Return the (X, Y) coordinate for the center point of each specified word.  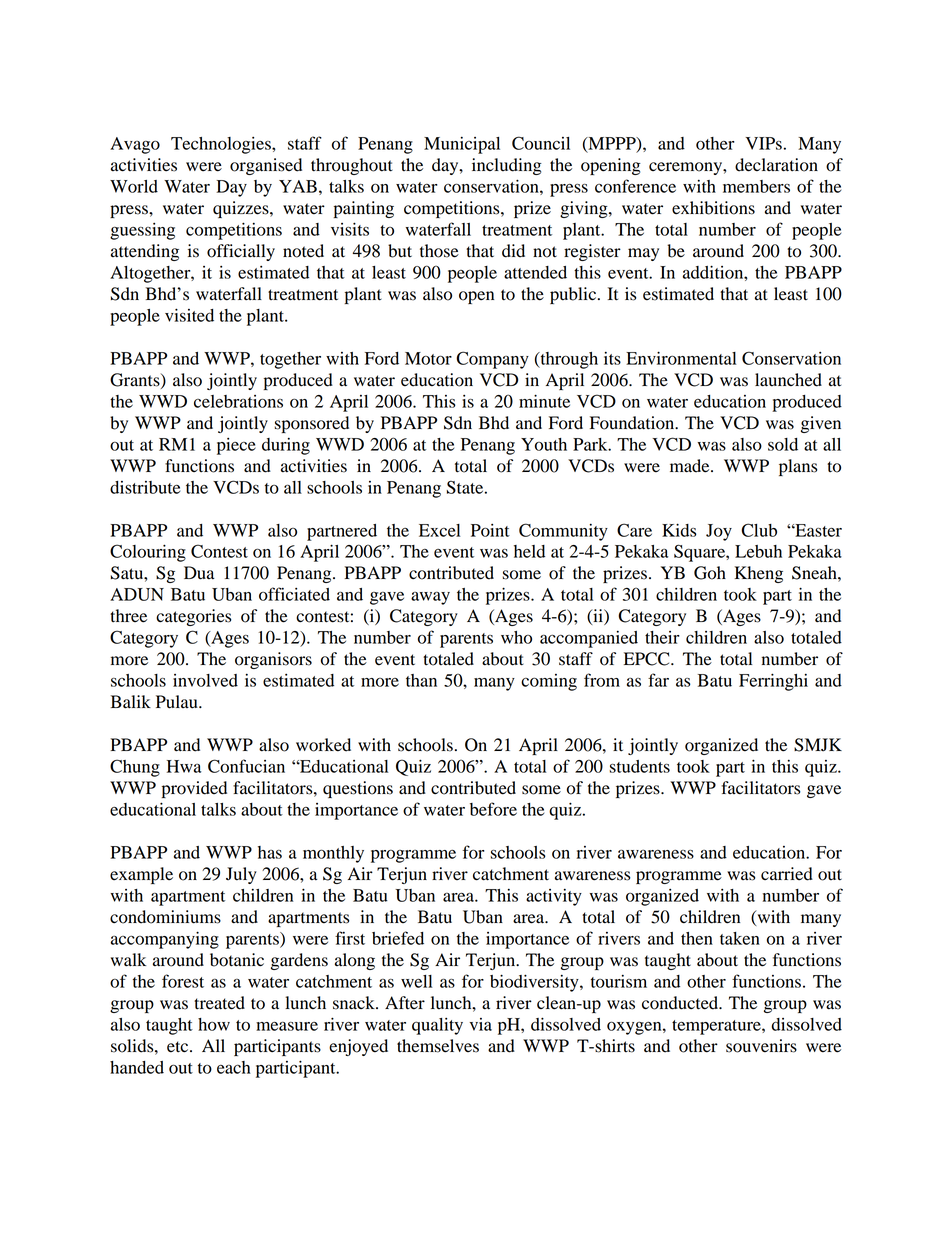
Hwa (184, 766)
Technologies (222, 145)
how (214, 1024)
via (480, 1024)
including (507, 166)
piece (236, 446)
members (756, 186)
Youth (544, 444)
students (639, 766)
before (493, 809)
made (691, 466)
